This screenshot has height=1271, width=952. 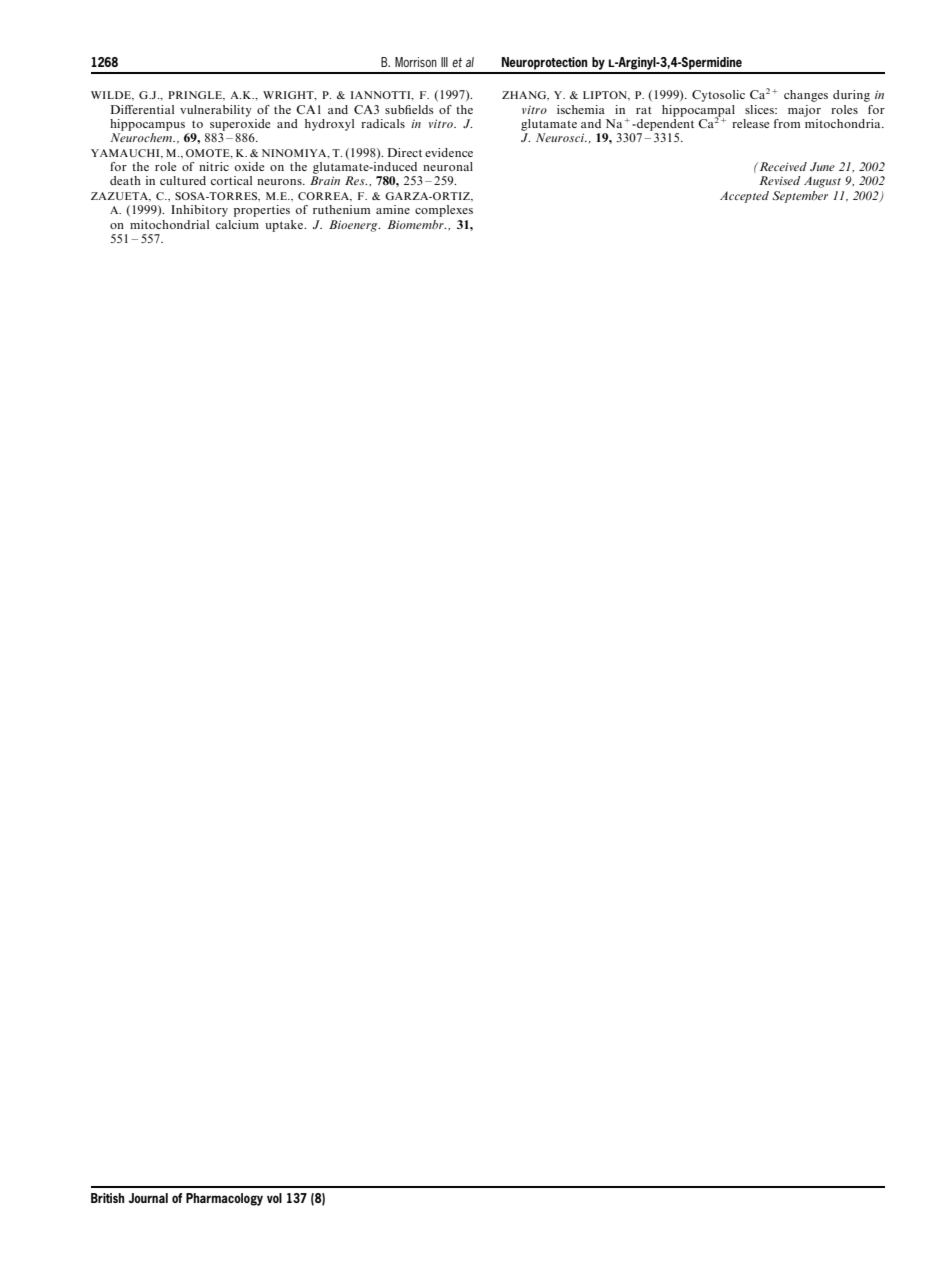 I want to click on calcium, so click(x=237, y=224).
